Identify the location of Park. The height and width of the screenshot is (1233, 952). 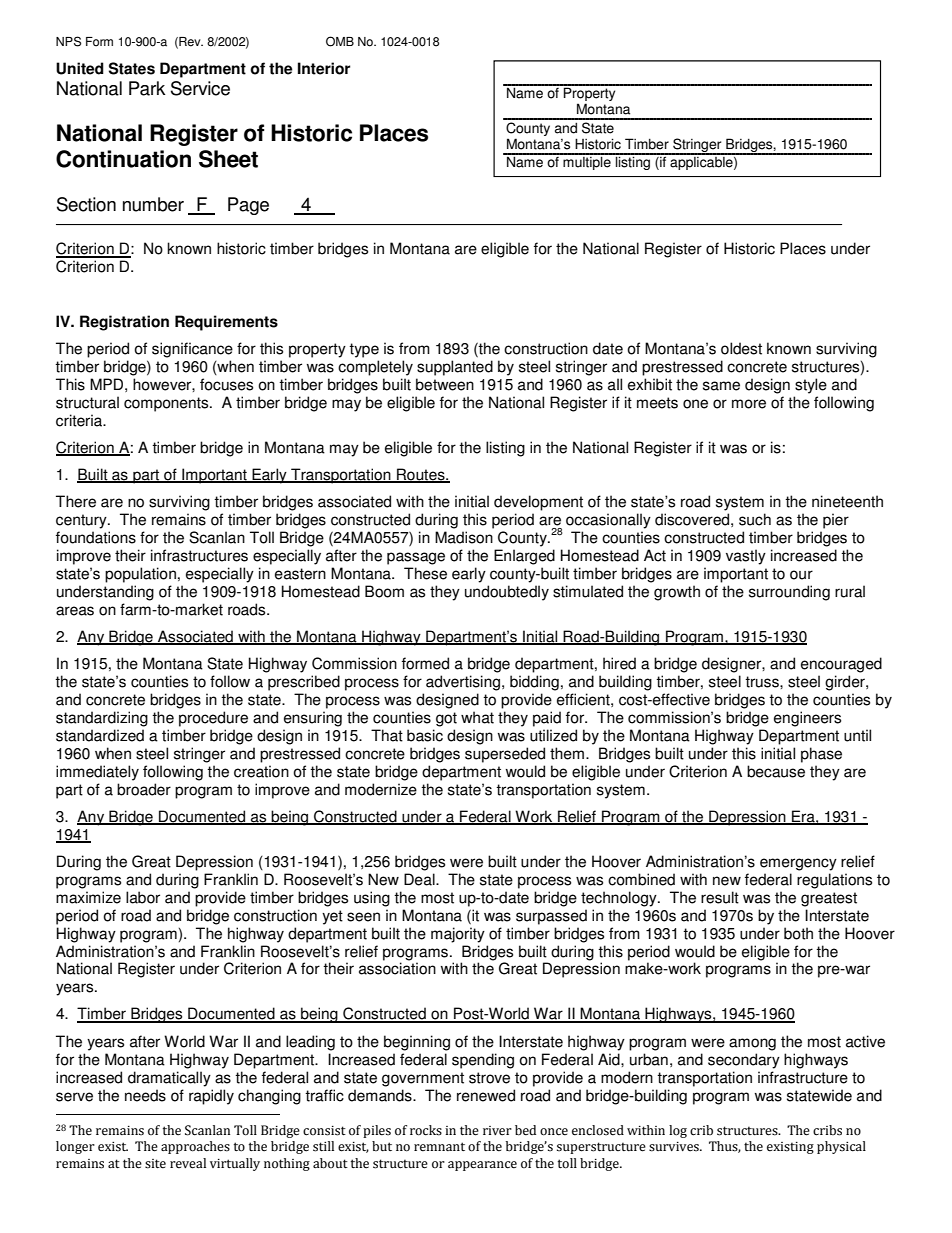
(147, 88).
